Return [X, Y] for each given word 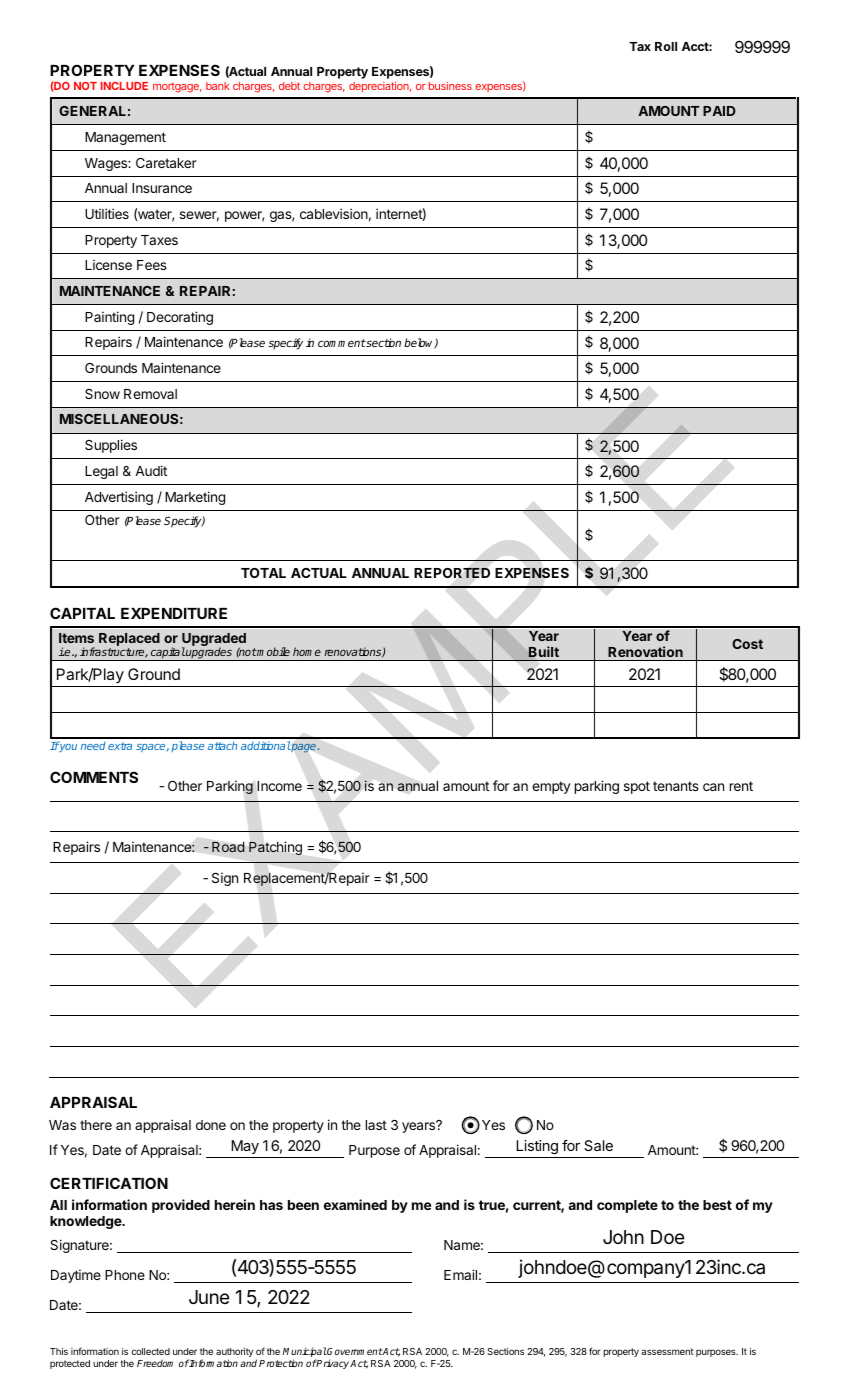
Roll [666, 46]
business [450, 86]
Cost [747, 644]
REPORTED [452, 572]
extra [120, 746]
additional [266, 745]
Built [543, 651]
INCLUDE [124, 86]
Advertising [119, 498]
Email [460, 1274]
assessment [667, 1351]
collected [150, 1351]
